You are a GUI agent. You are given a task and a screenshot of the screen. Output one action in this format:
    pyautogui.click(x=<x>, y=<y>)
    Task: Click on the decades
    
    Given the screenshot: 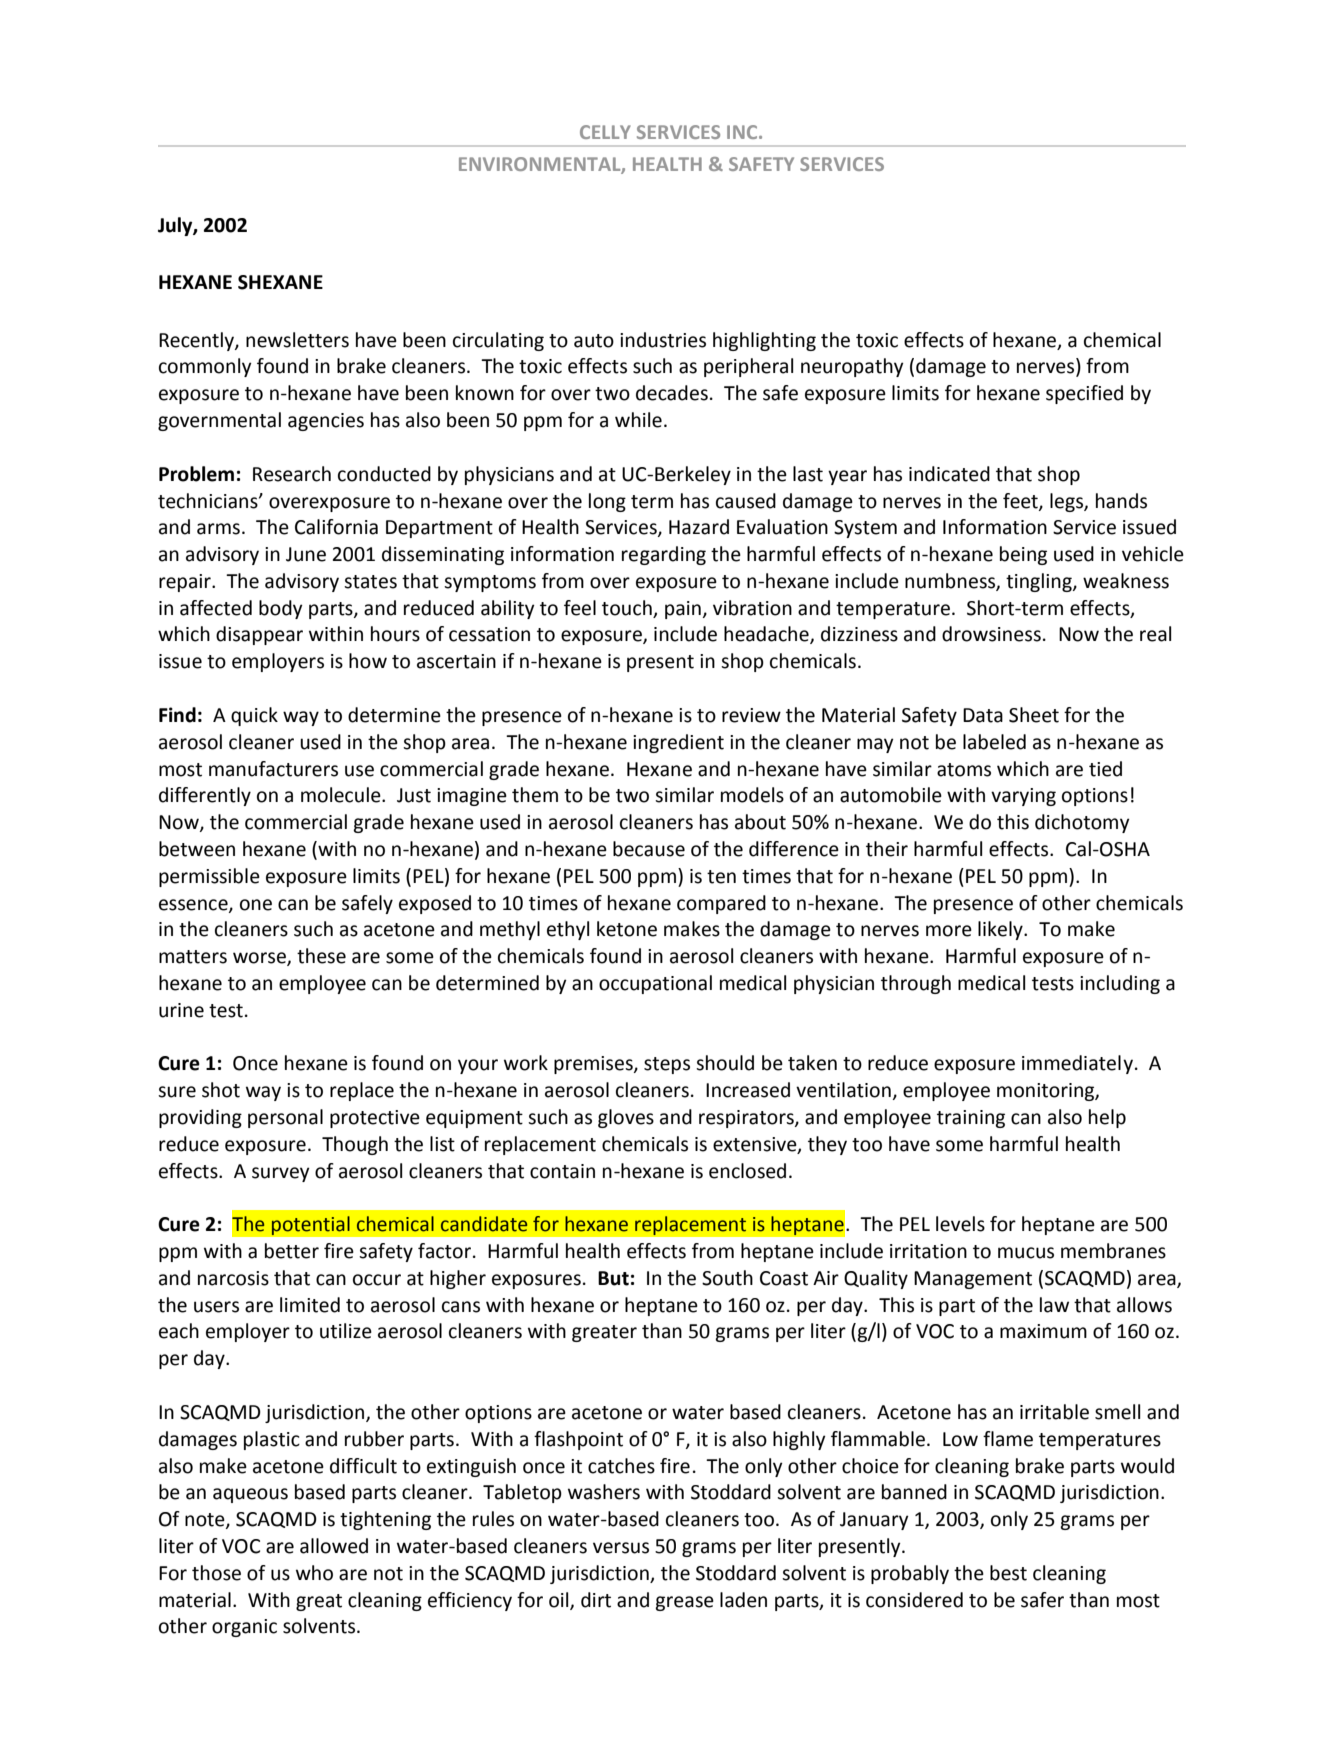 What is the action you would take?
    pyautogui.click(x=672, y=393)
